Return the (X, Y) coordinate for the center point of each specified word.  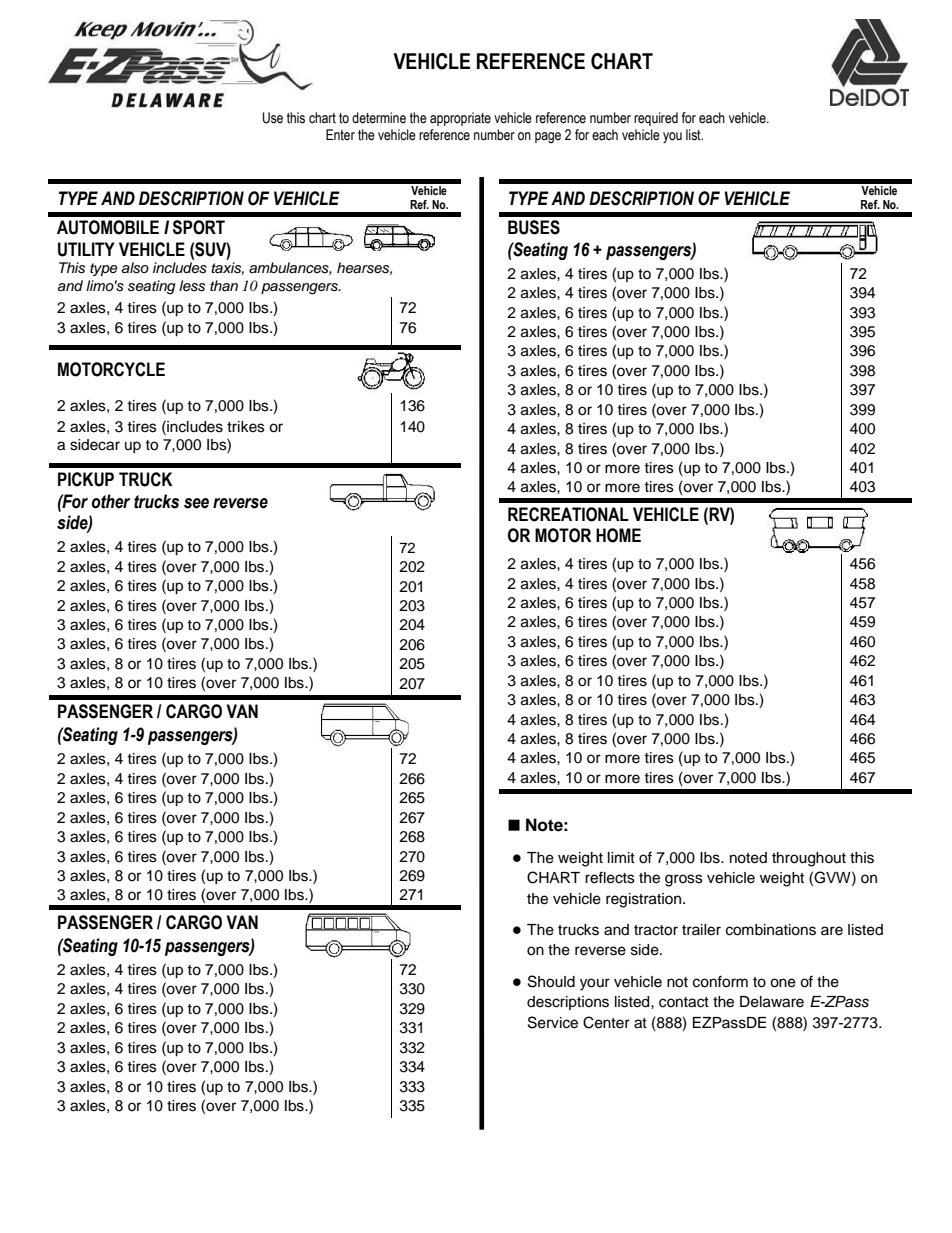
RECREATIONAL (568, 514)
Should (551, 981)
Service (553, 1022)
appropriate (460, 119)
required (656, 119)
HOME (618, 535)
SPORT (199, 227)
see (196, 503)
